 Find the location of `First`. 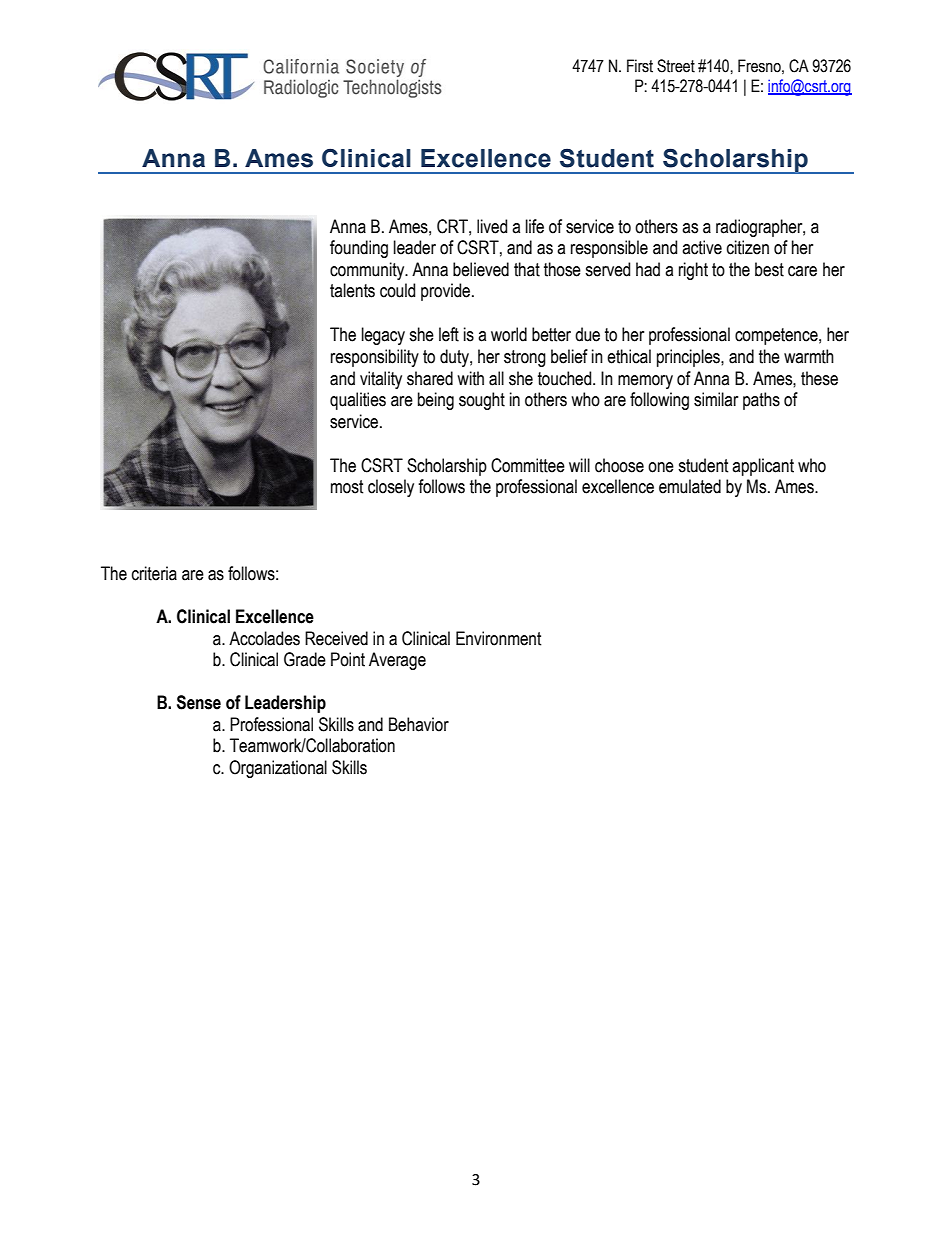

First is located at coordinates (640, 66).
